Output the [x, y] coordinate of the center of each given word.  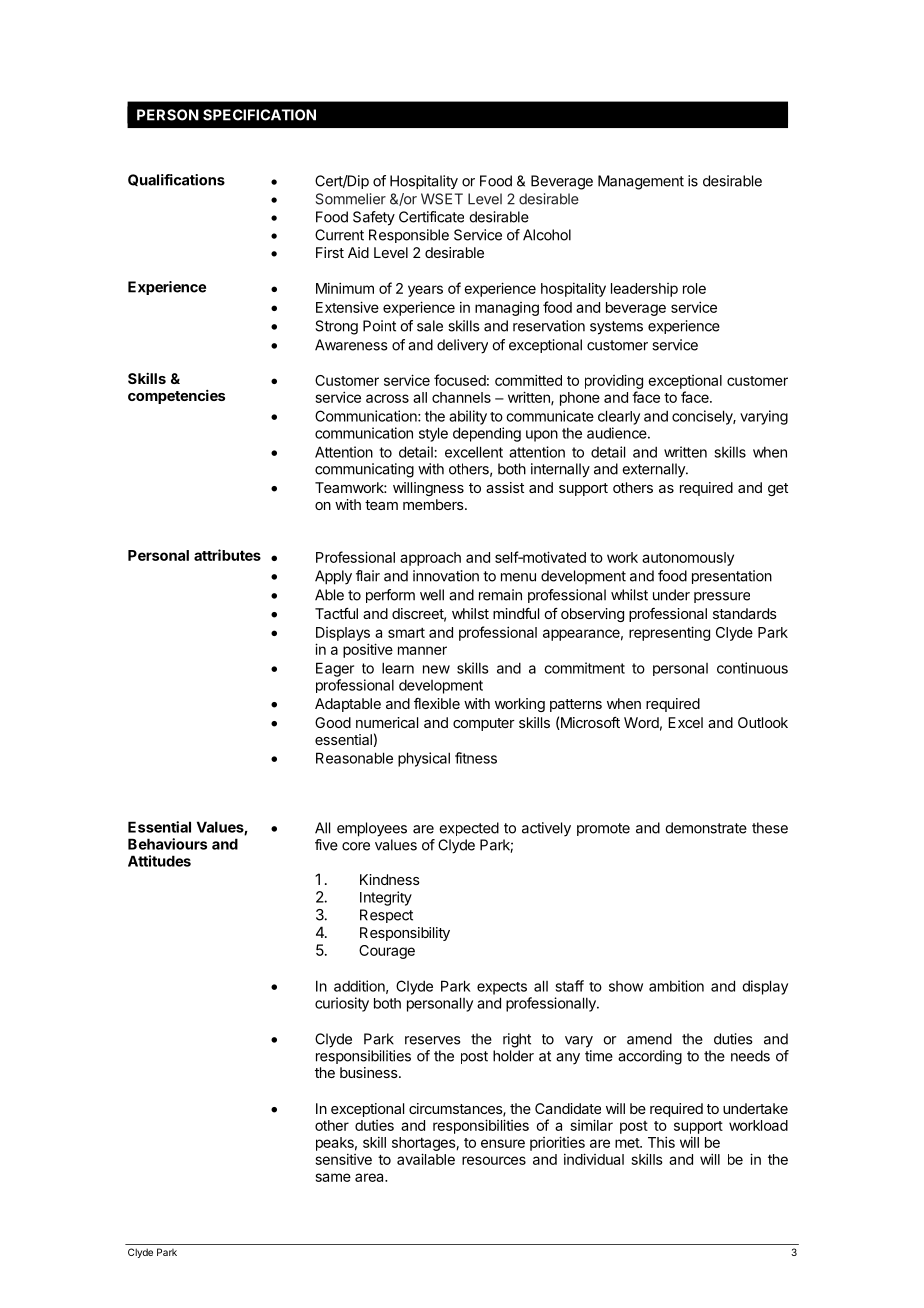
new [436, 669]
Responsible [409, 236]
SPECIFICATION [259, 115]
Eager [335, 669]
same [333, 1177]
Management [641, 182]
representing [669, 633]
